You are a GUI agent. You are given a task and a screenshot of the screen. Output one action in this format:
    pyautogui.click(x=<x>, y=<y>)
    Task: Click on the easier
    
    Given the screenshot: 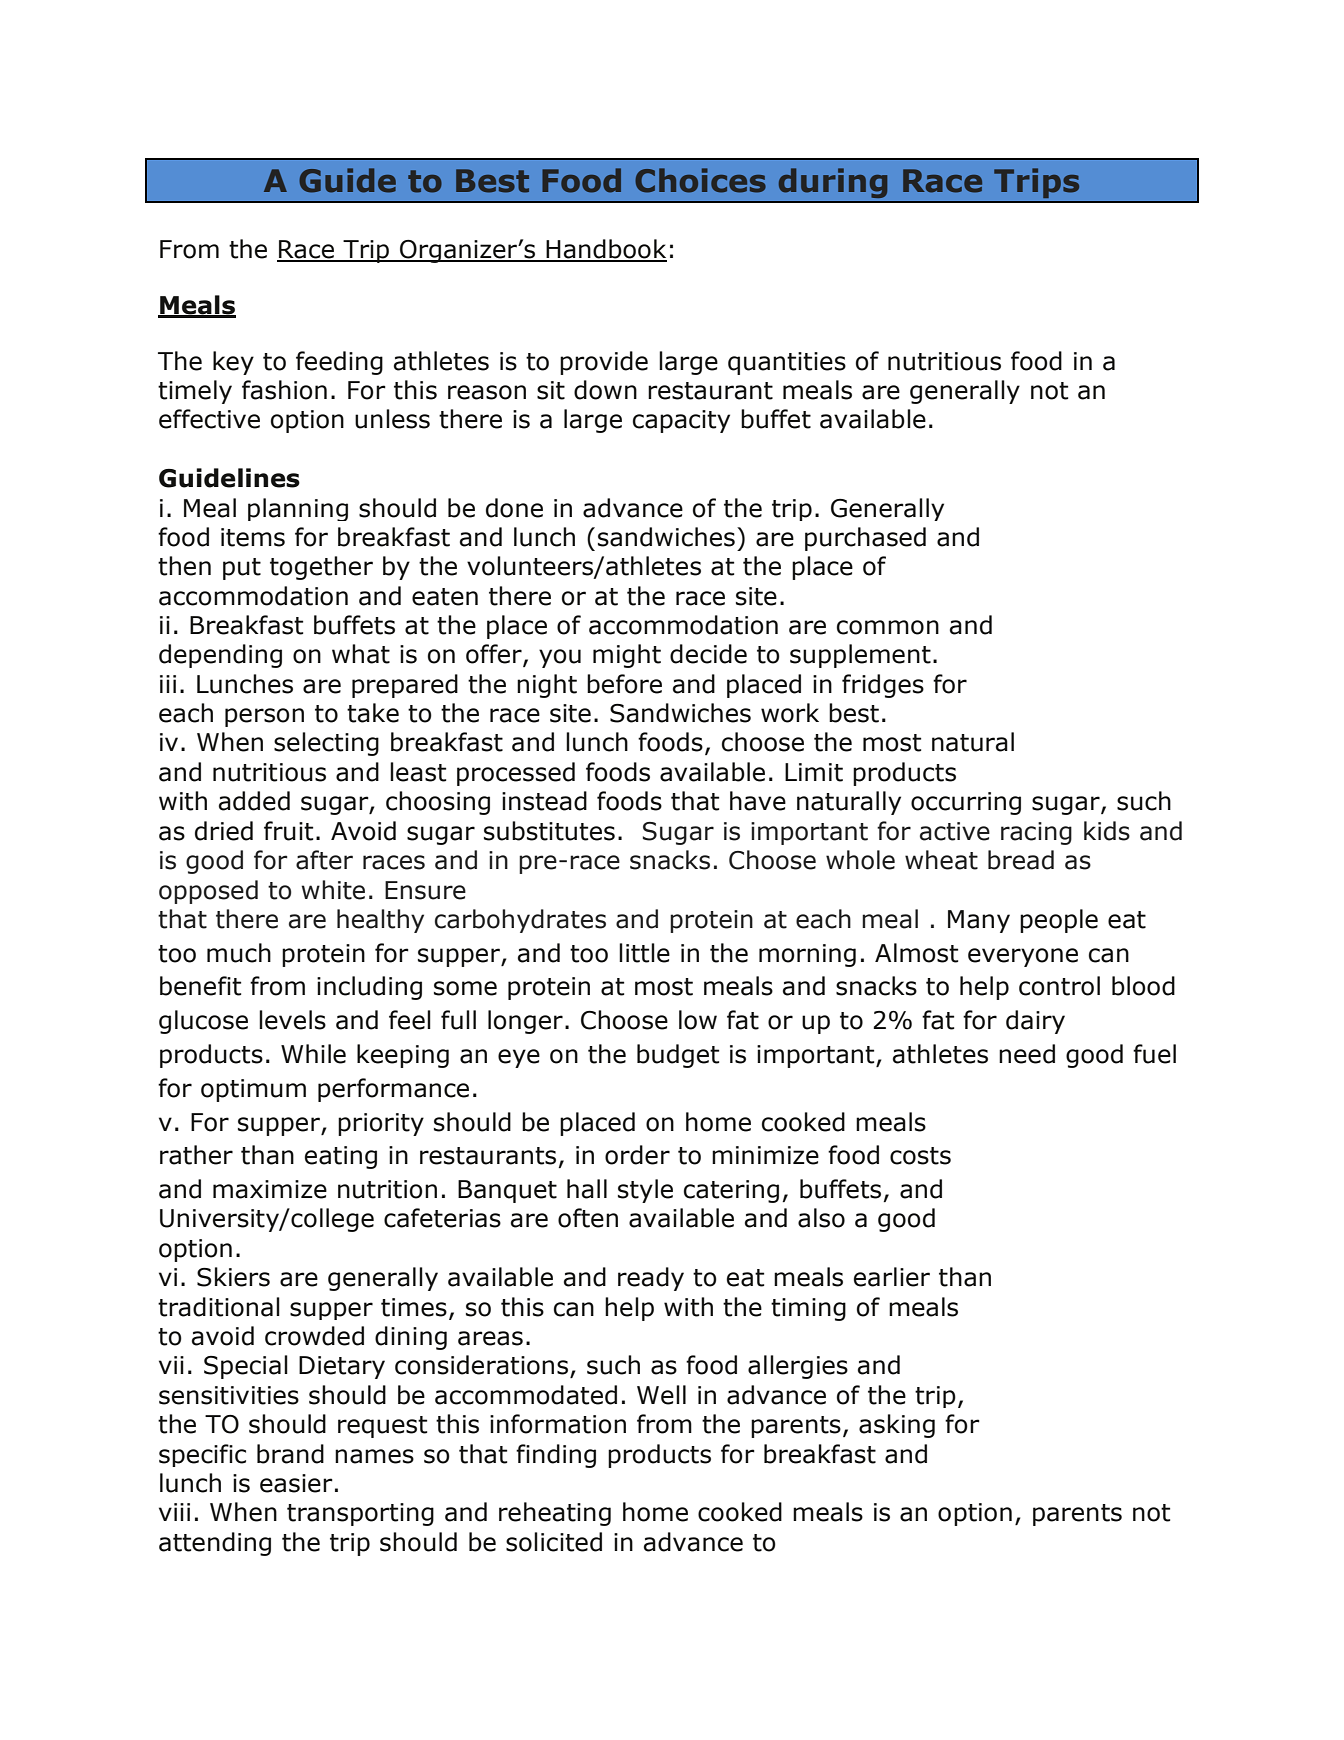 What is the action you would take?
    pyautogui.click(x=296, y=1483)
